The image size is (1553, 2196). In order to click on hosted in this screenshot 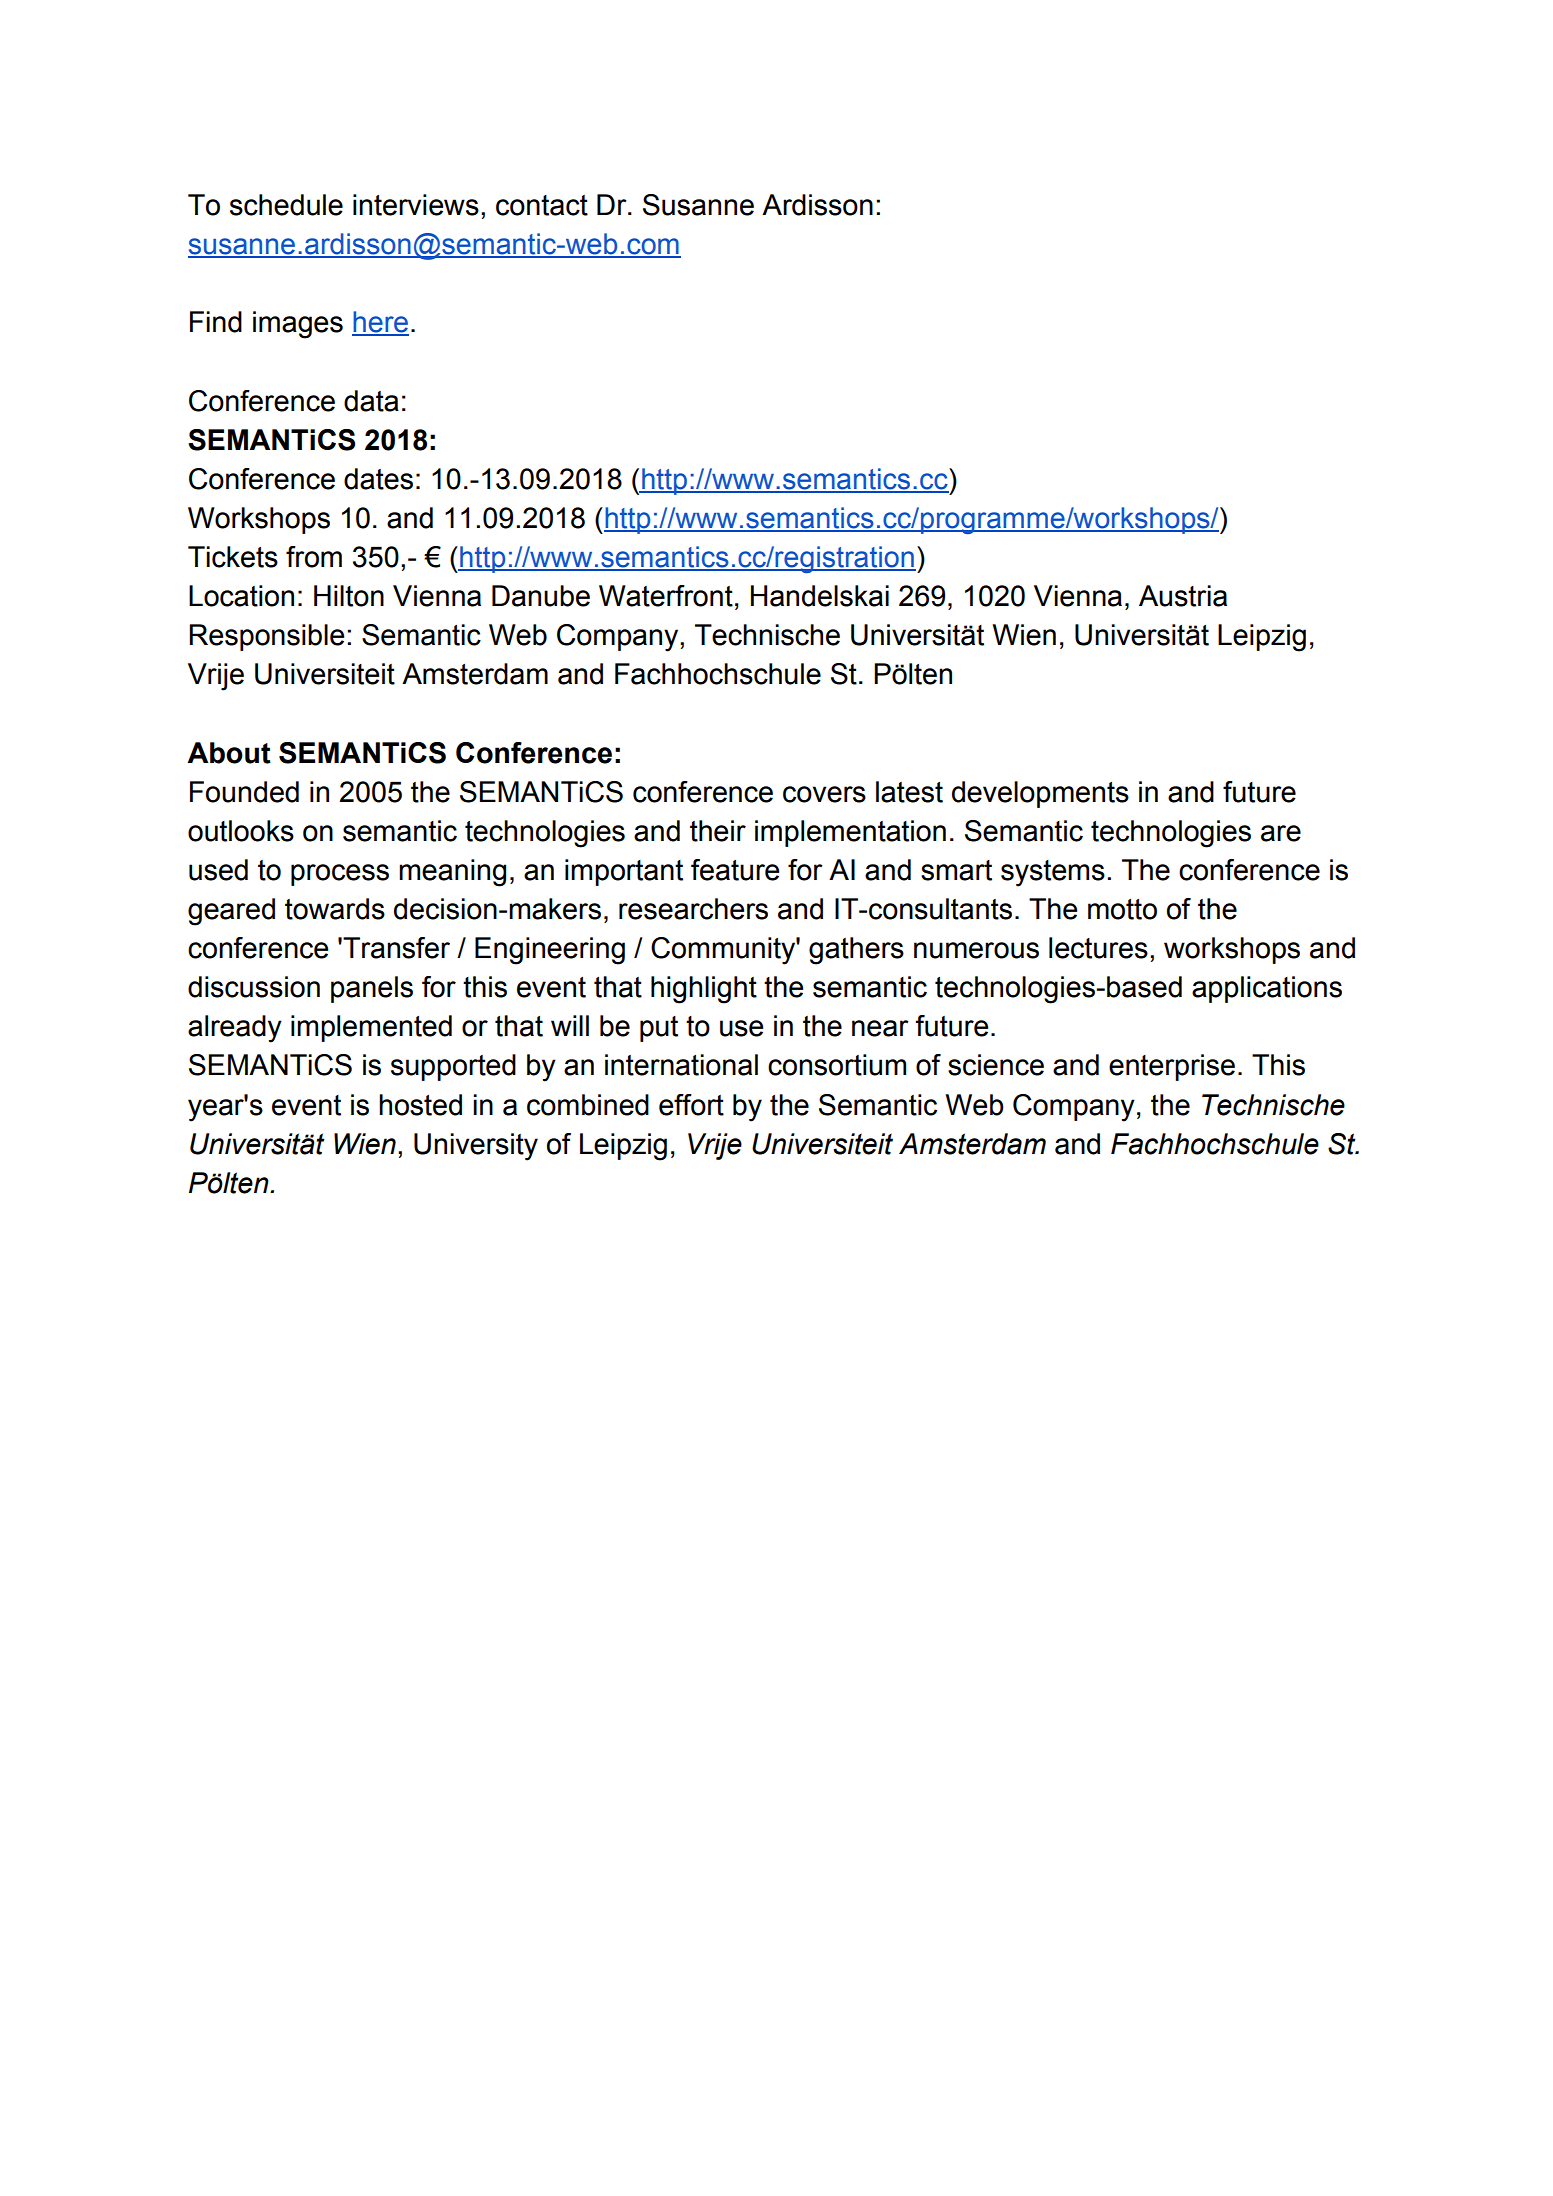, I will do `click(420, 1105)`.
